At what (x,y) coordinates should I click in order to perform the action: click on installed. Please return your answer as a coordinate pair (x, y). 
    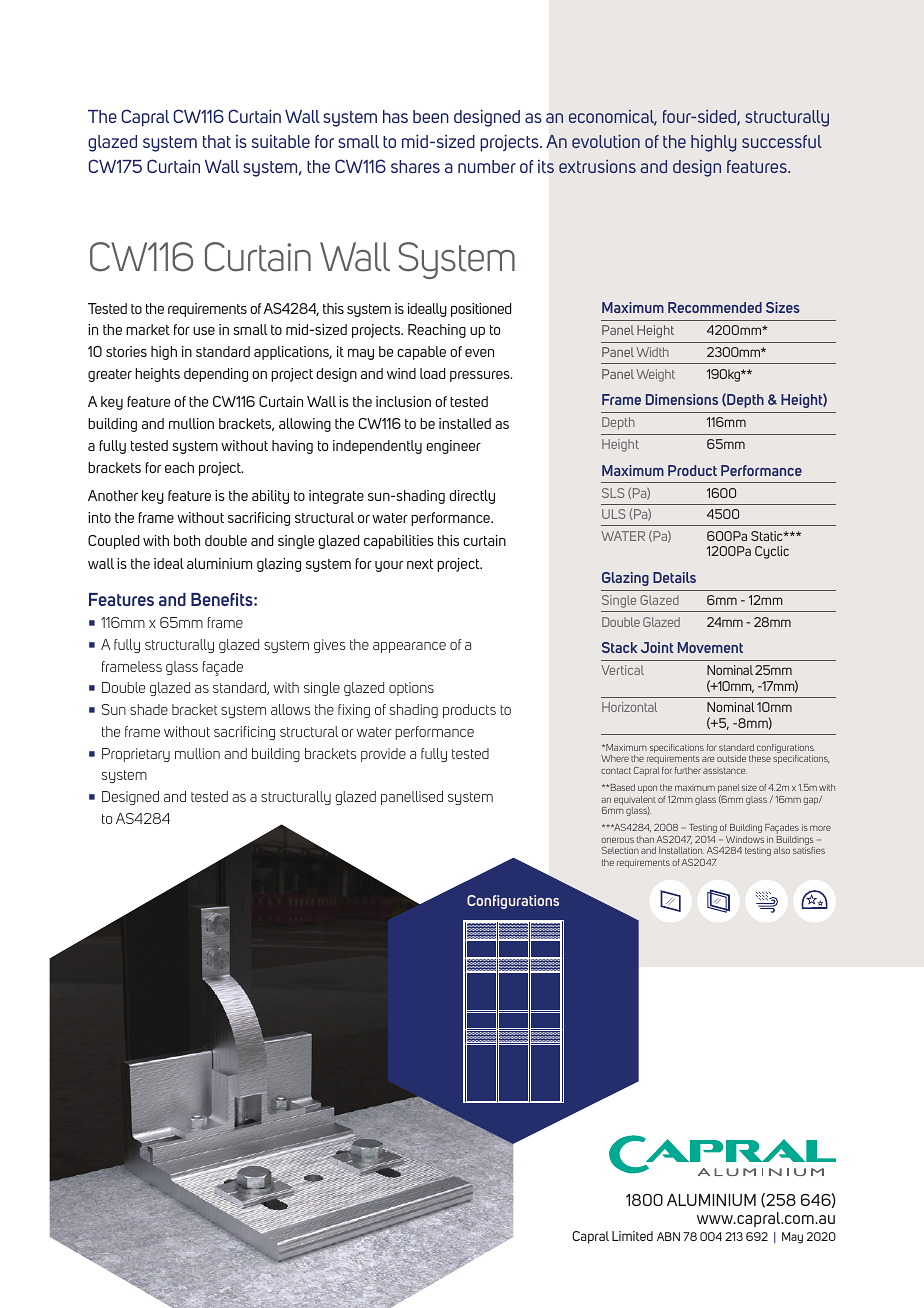
    Looking at the image, I should click on (465, 423).
